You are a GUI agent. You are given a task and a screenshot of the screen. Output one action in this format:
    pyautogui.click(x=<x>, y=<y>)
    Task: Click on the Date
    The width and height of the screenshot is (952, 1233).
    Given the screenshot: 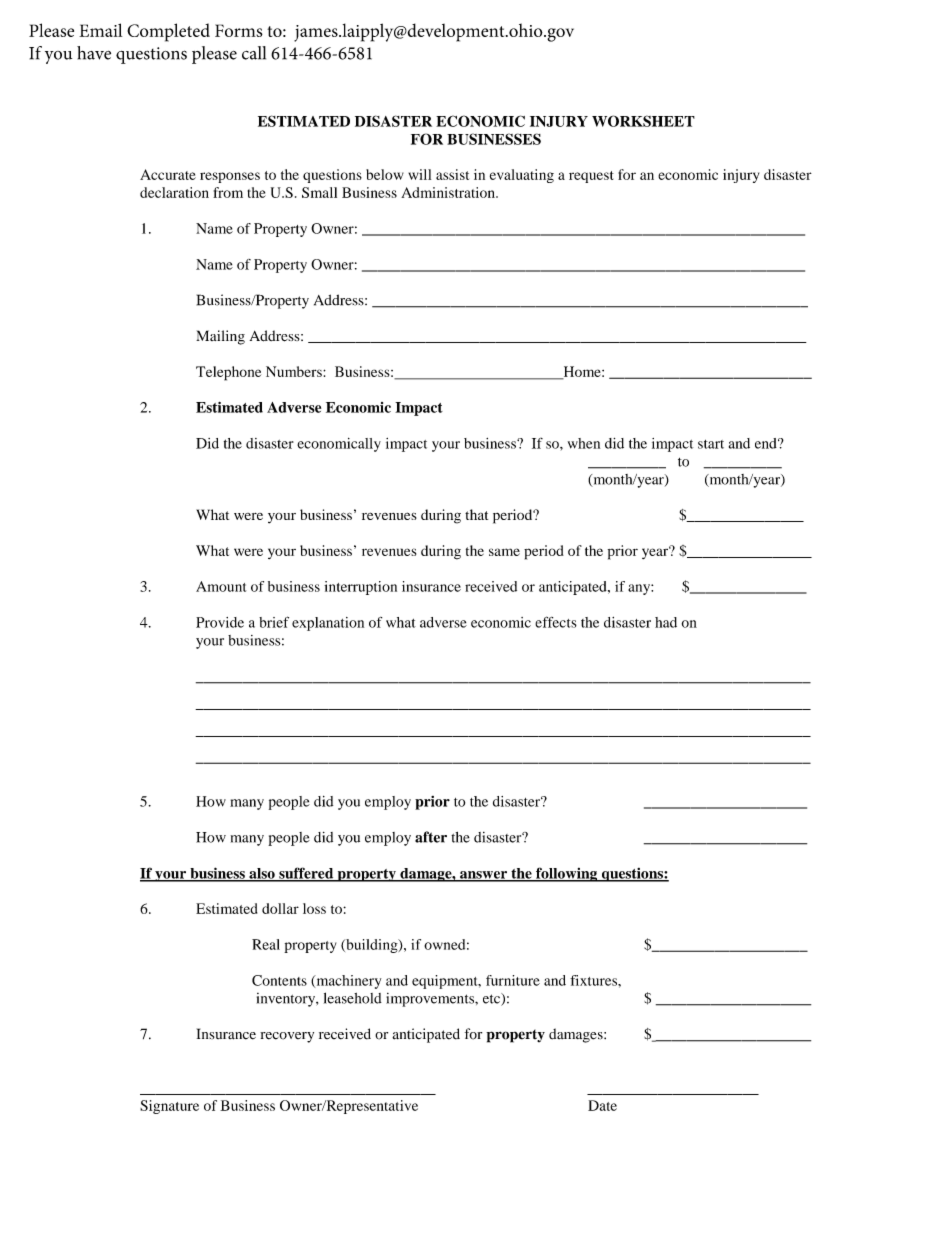 What is the action you would take?
    pyautogui.click(x=602, y=1105)
